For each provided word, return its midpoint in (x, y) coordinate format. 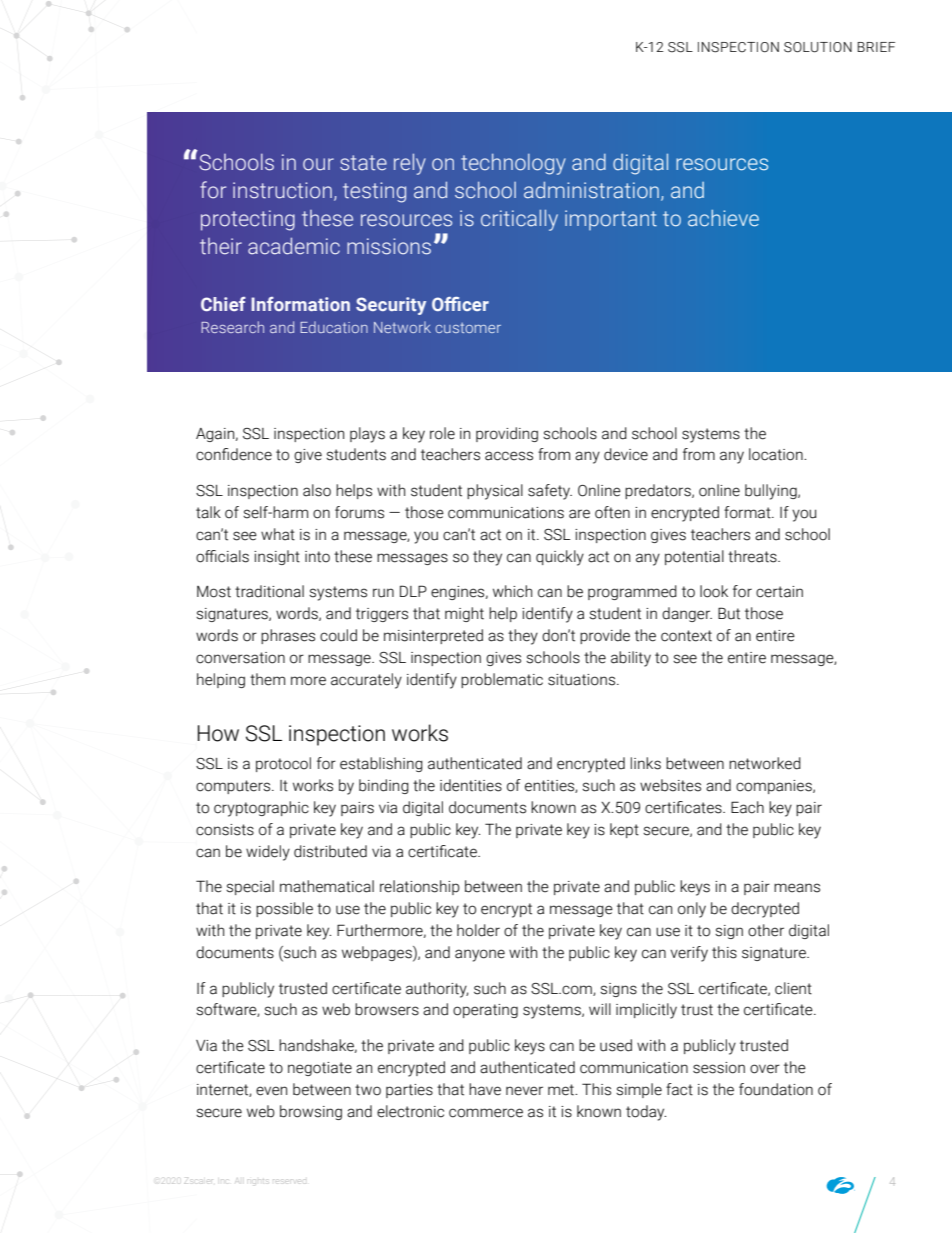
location (777, 454)
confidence (234, 454)
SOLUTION (818, 47)
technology (513, 164)
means (797, 888)
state (363, 163)
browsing (311, 1112)
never (524, 1091)
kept (624, 830)
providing (507, 434)
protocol (283, 764)
